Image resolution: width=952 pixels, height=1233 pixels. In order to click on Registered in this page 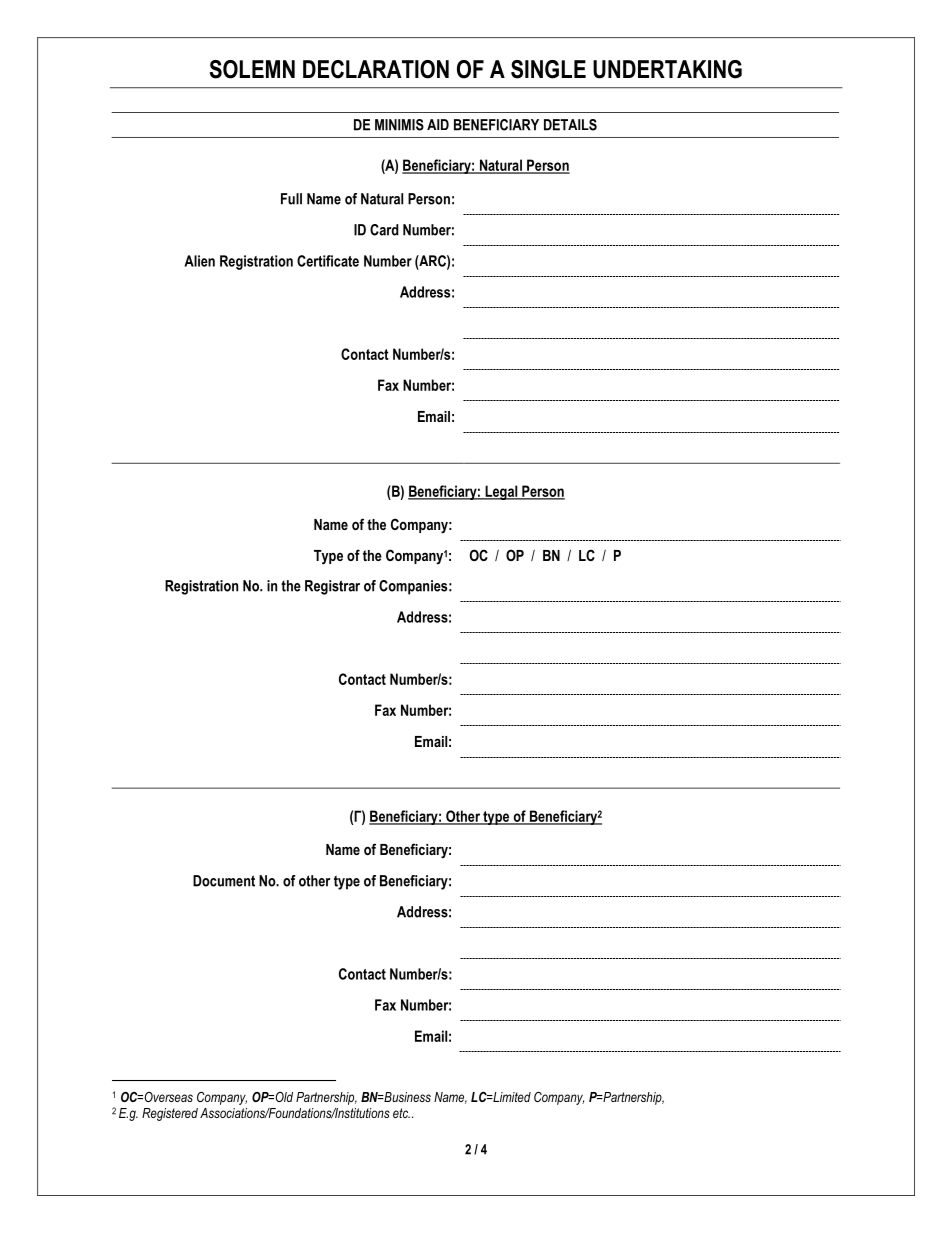, I will do `click(170, 1114)`.
